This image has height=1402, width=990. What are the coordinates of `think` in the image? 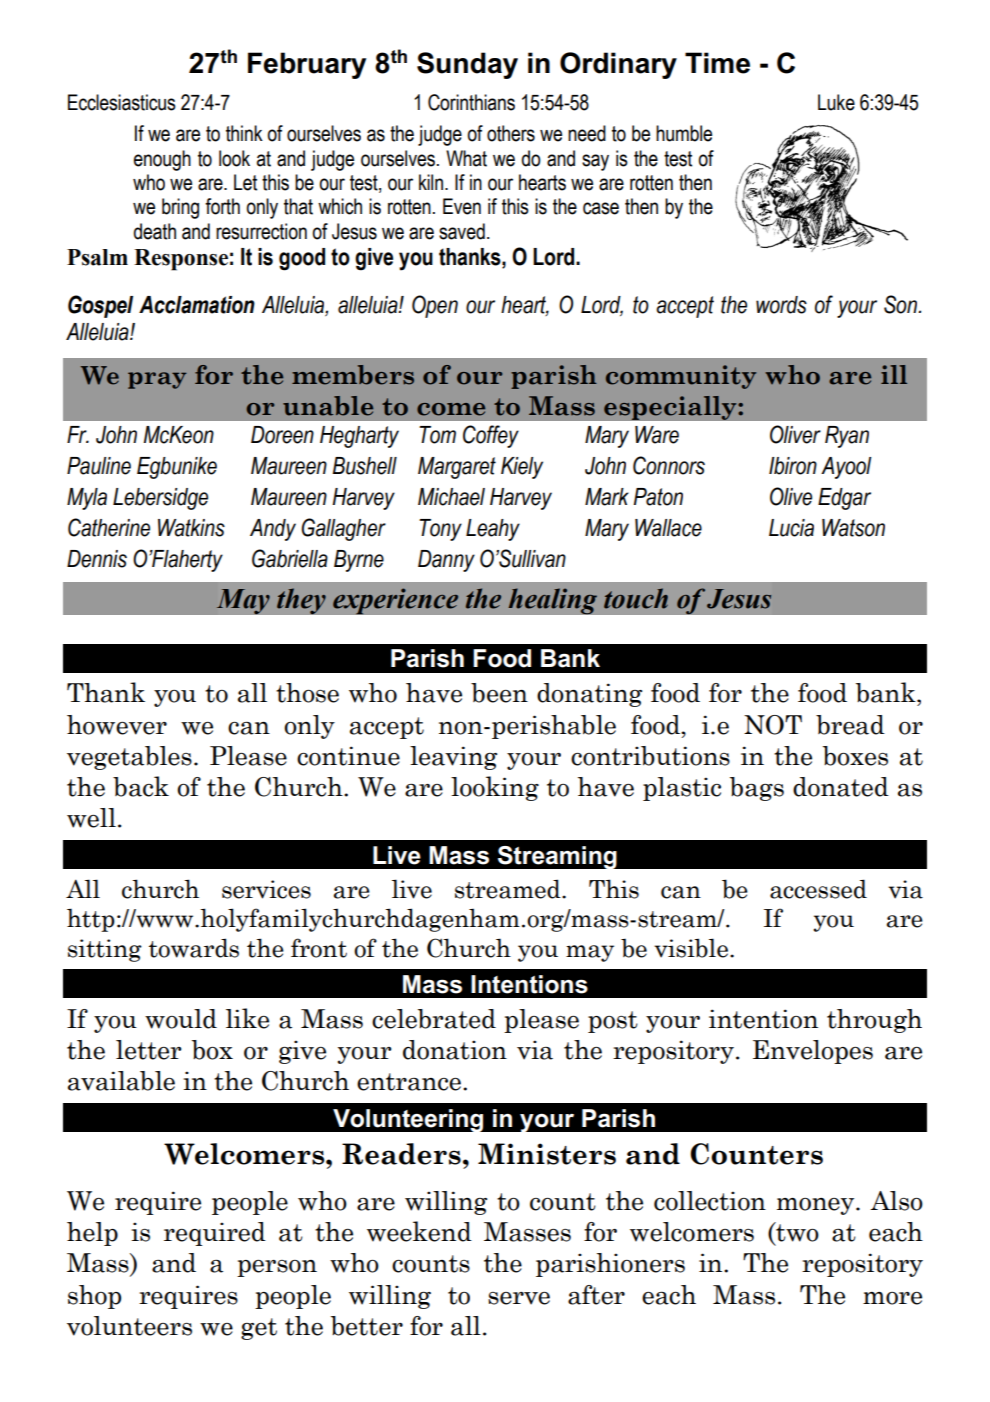 It's located at (244, 133).
